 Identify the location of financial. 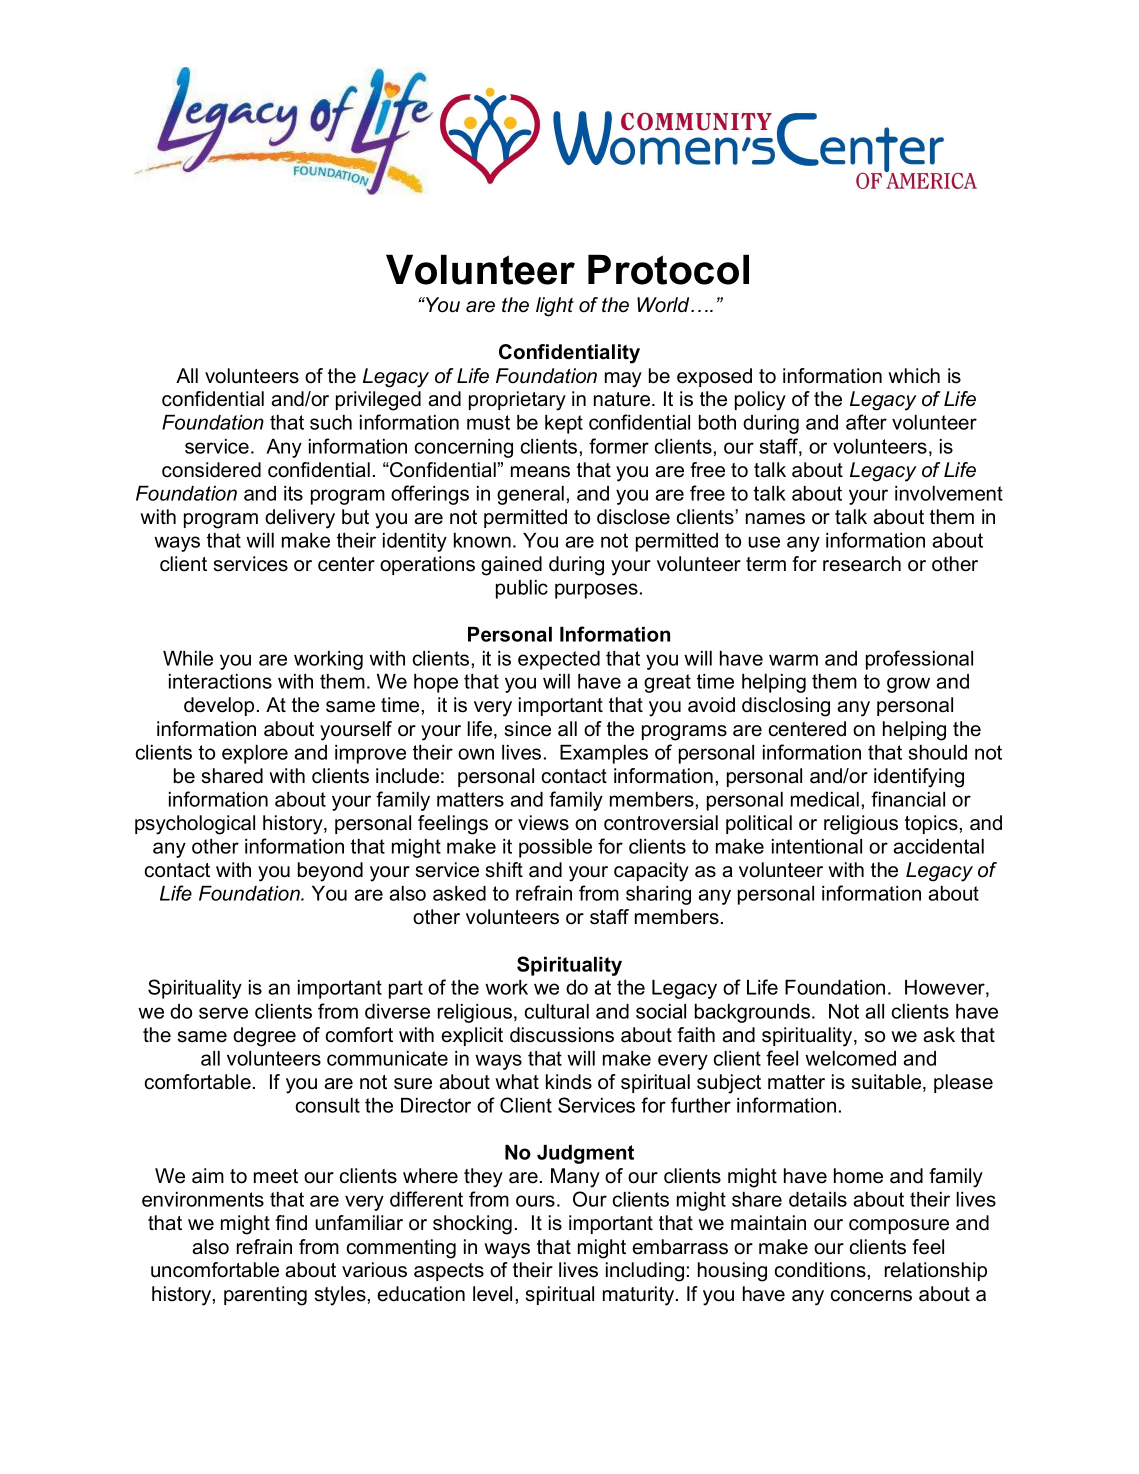
(908, 799).
